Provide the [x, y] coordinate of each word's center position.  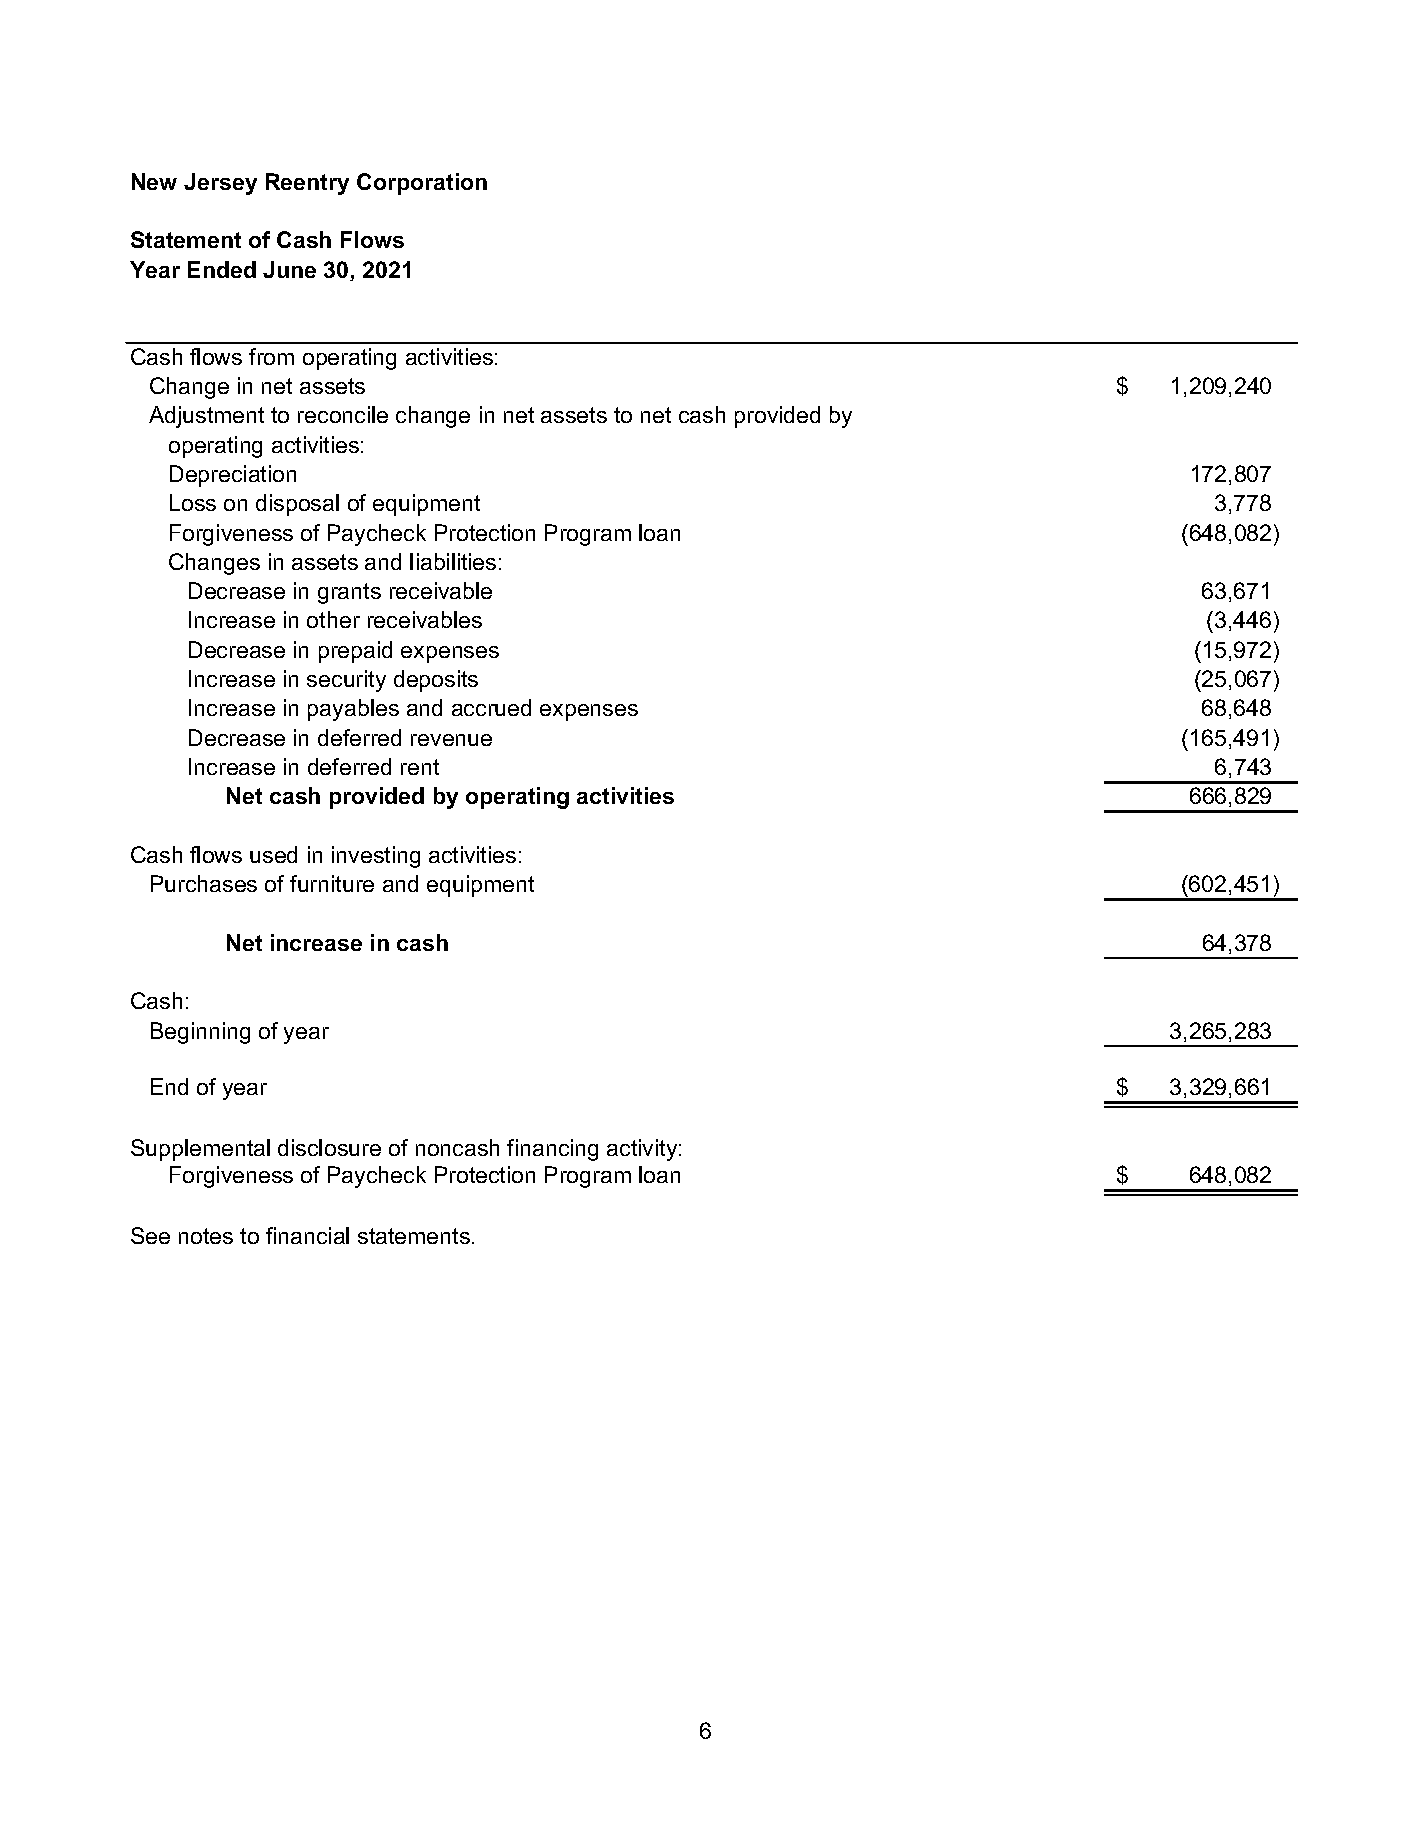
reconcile [343, 414]
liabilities [453, 561]
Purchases [204, 883]
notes [206, 1236]
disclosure [329, 1147]
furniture [332, 883]
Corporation [422, 184]
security [346, 681]
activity [643, 1150]
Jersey [220, 184]
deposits [436, 681]
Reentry [307, 184]
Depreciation [233, 476]
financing [552, 1150]
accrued [491, 707]
